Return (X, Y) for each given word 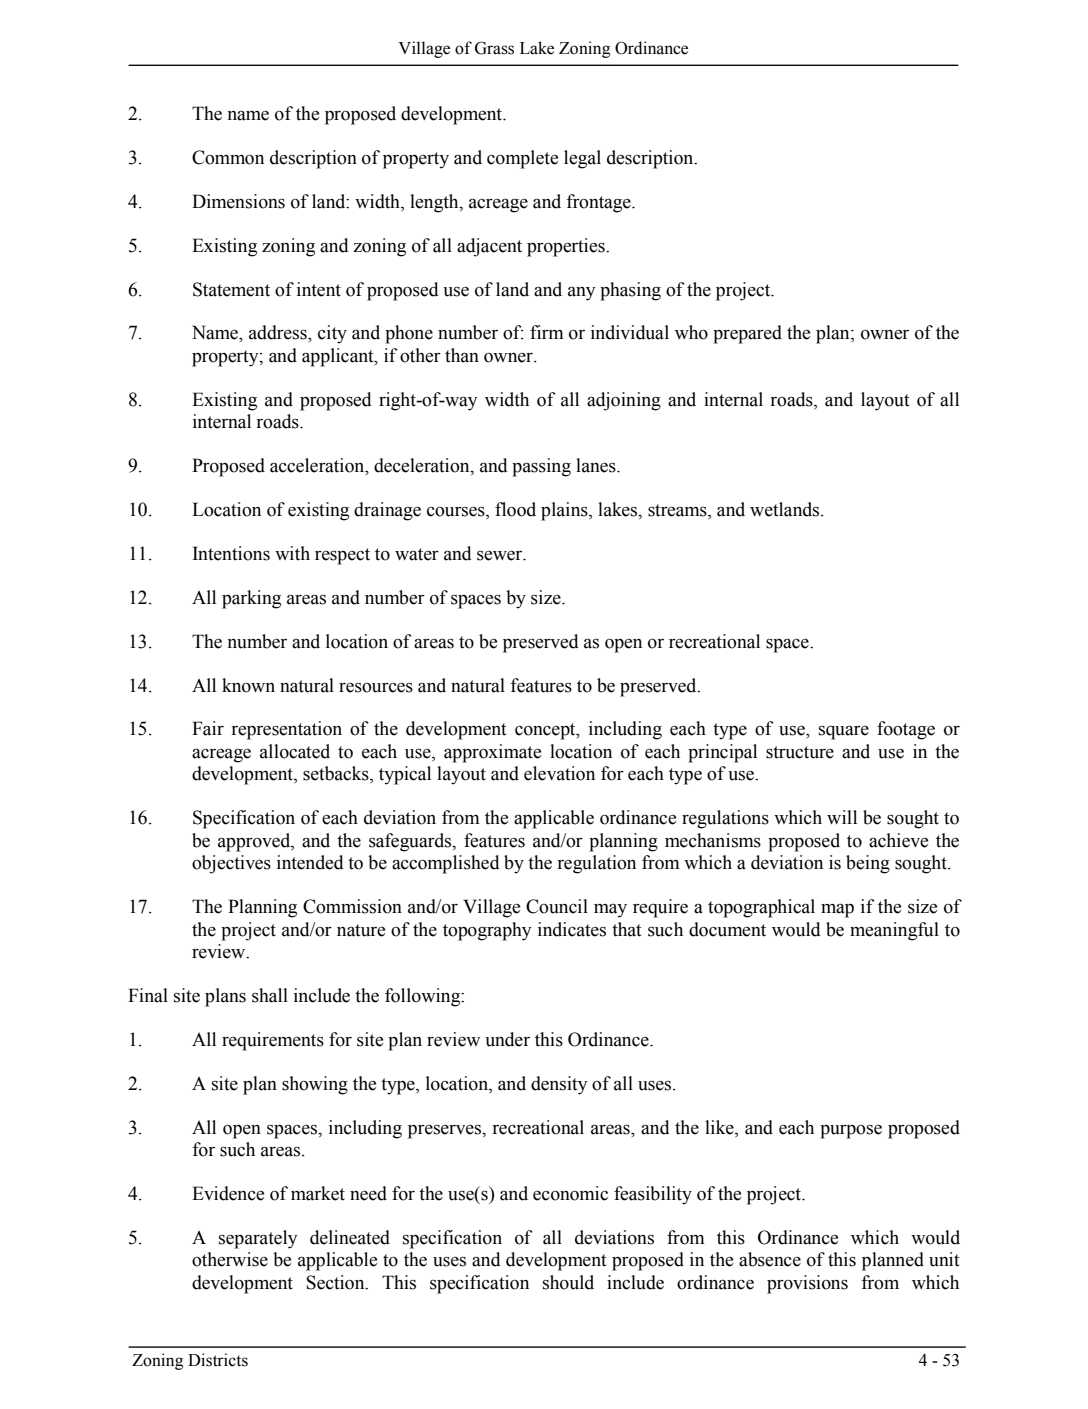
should (568, 1282)
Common (228, 157)
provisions (807, 1284)
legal (582, 159)
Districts (218, 1360)
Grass (494, 48)
